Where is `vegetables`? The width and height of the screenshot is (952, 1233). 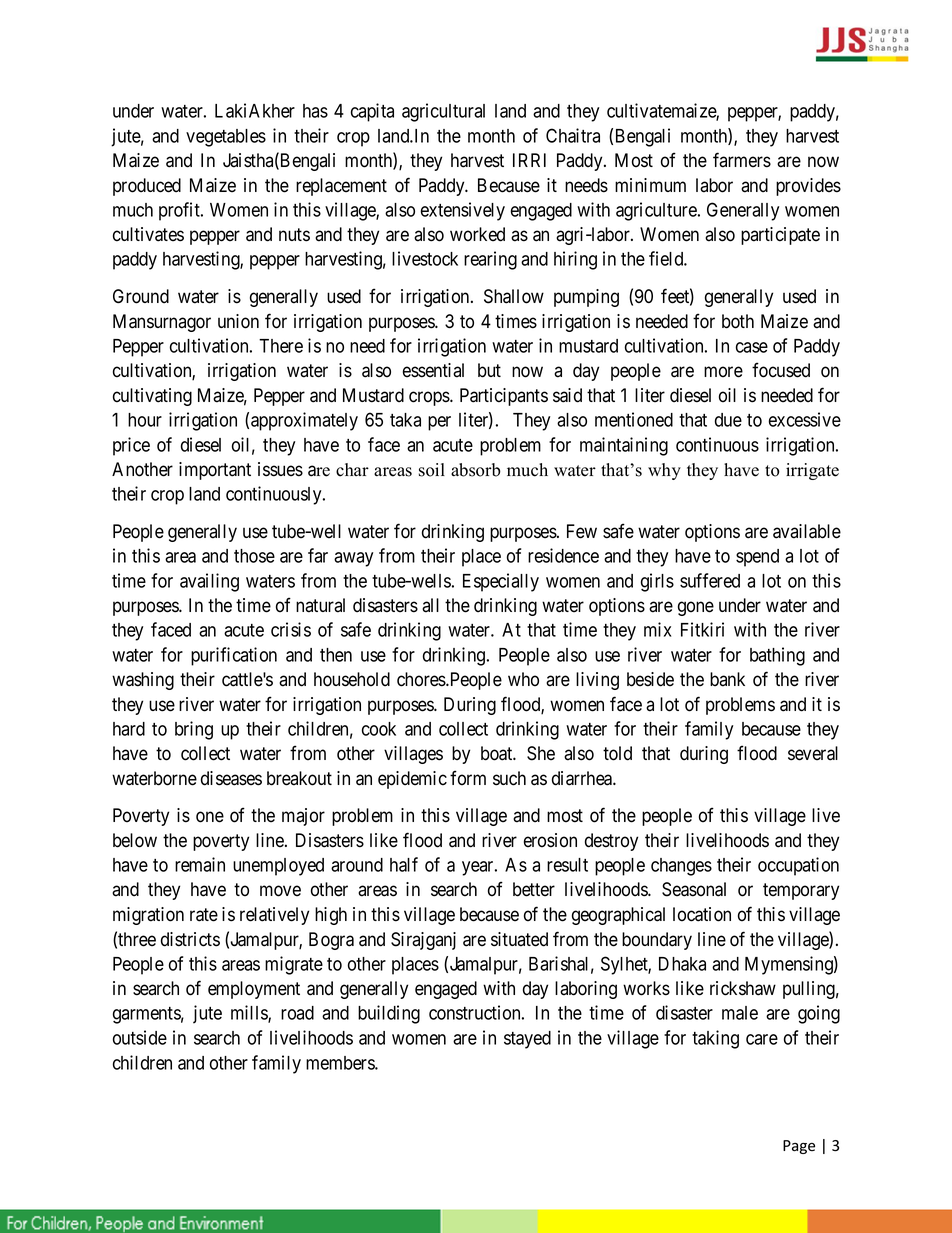
vegetables is located at coordinates (226, 138).
